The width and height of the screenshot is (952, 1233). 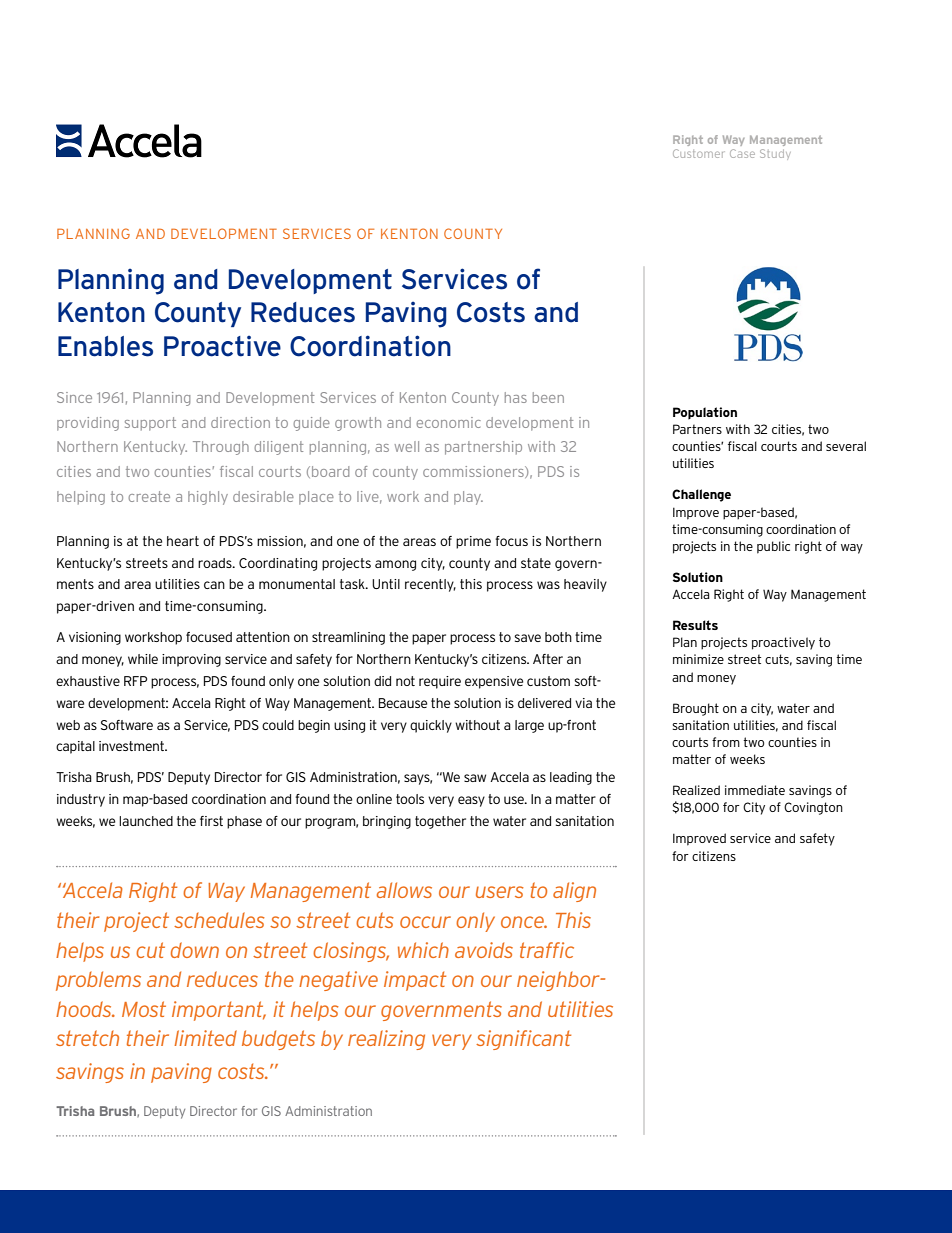 I want to click on traffic, so click(x=547, y=950).
